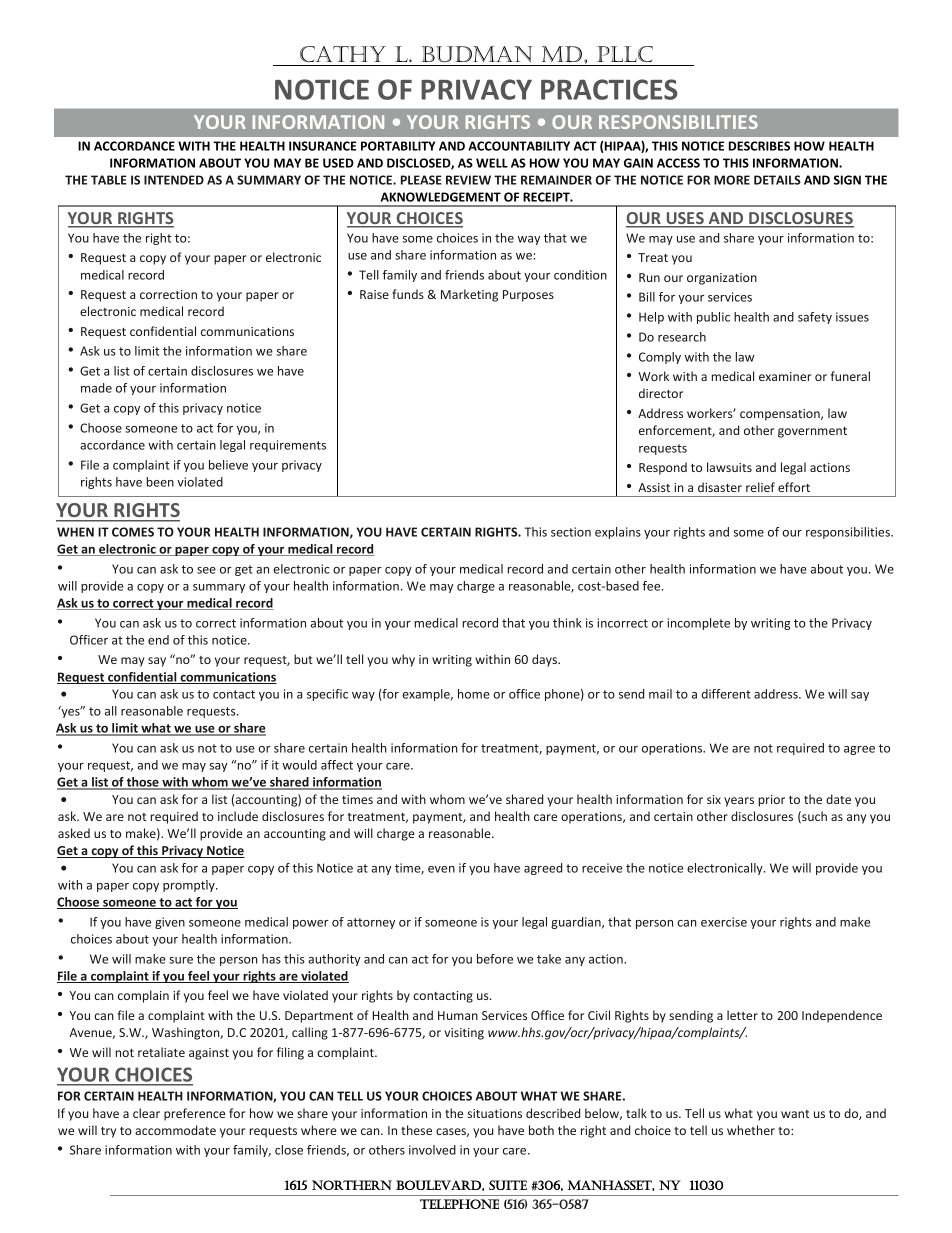  I want to click on INTENDED, so click(174, 180).
